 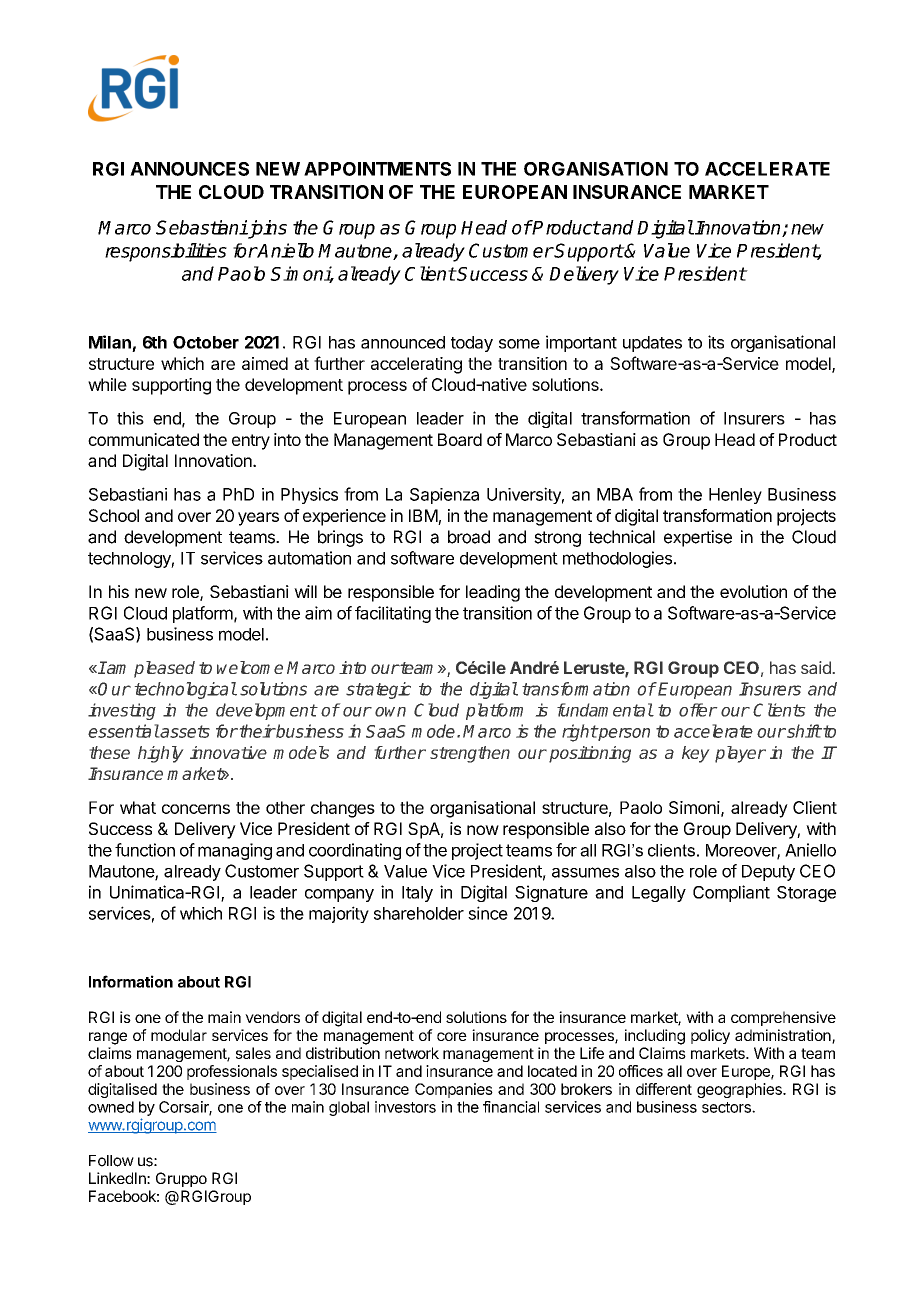 I want to click on Henley, so click(x=735, y=496).
